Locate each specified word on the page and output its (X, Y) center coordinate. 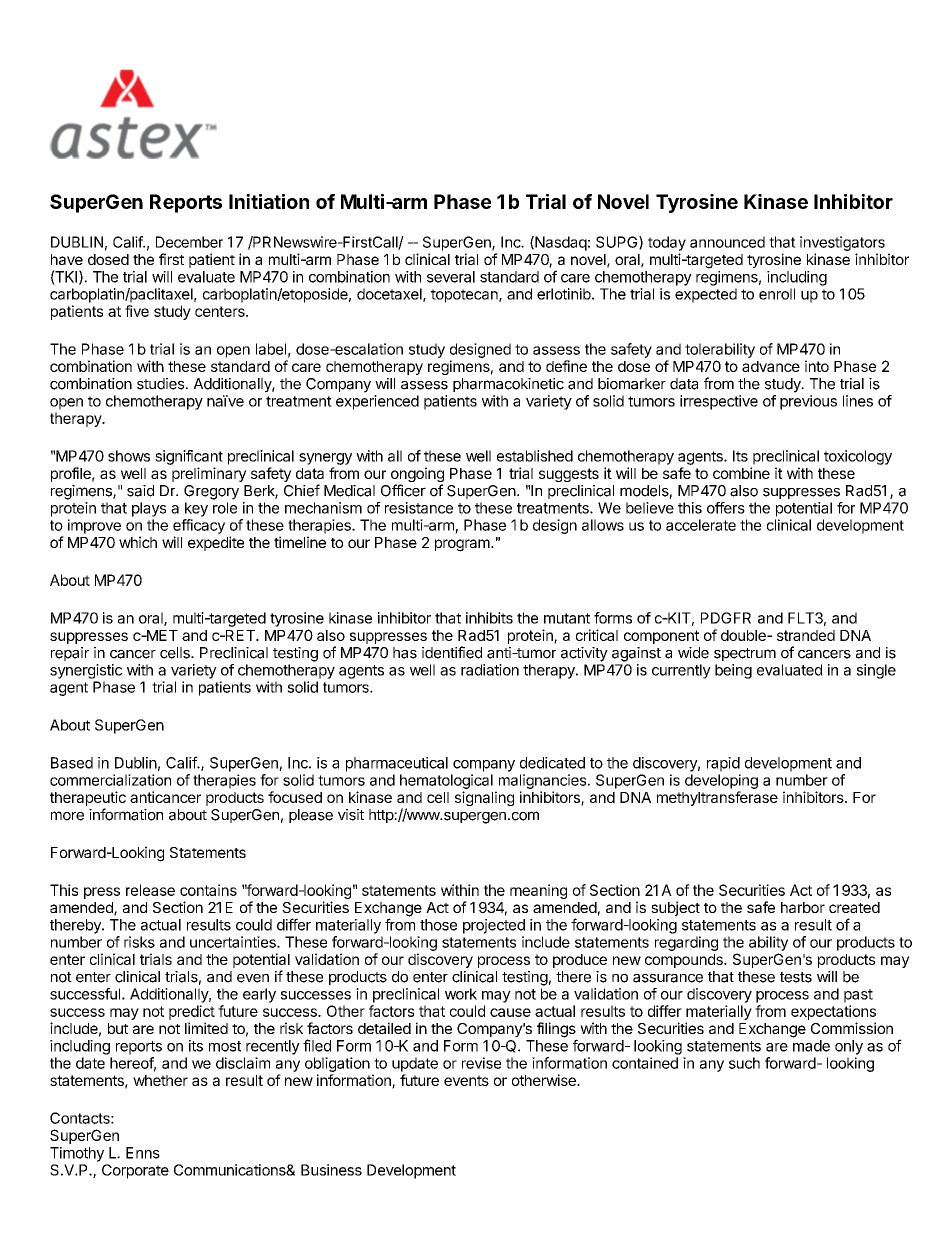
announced (727, 242)
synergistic (86, 671)
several (451, 277)
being (733, 671)
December (189, 242)
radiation (490, 670)
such (744, 1063)
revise (481, 1063)
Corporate (135, 1171)
